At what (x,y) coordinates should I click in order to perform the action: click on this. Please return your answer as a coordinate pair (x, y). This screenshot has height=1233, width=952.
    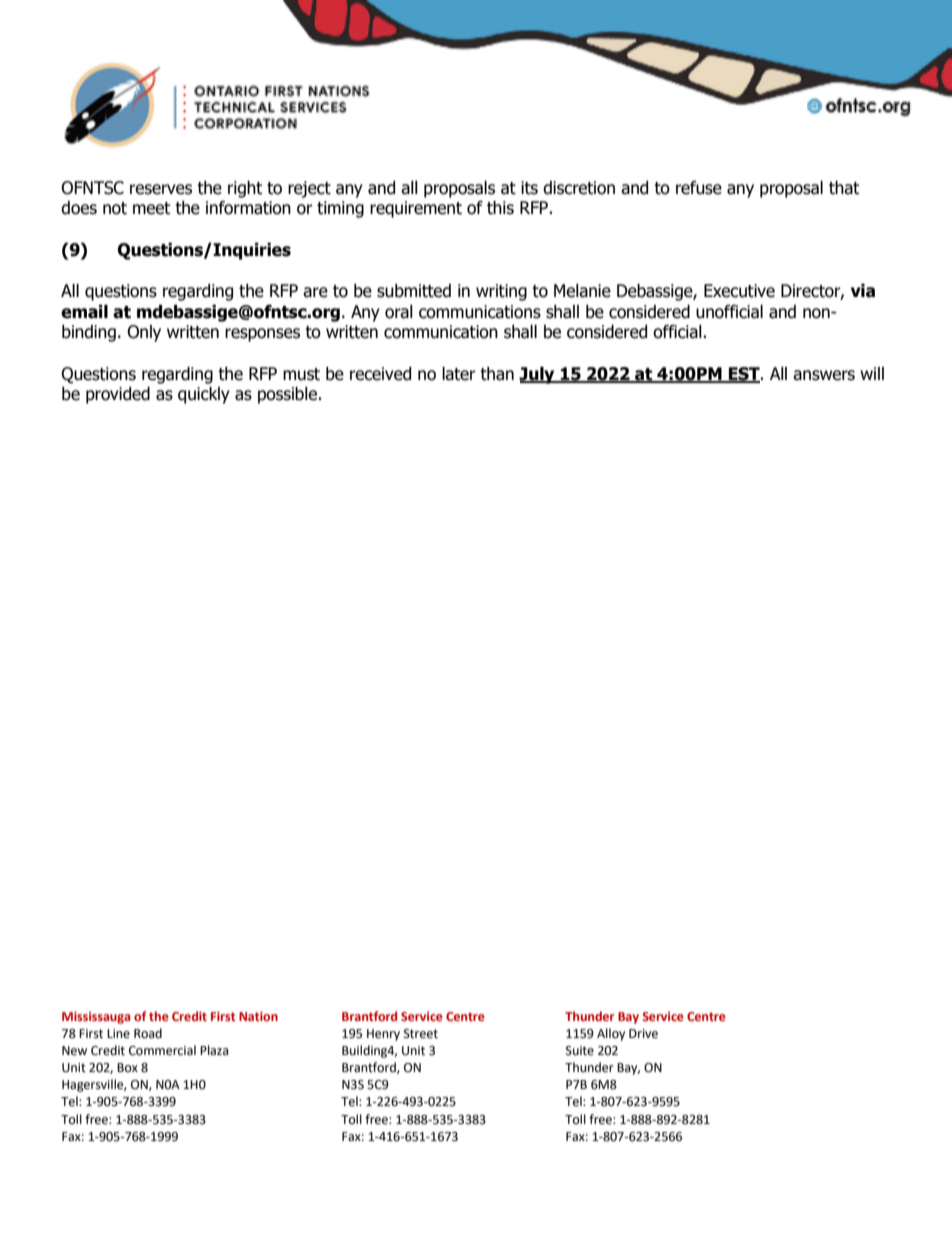
    Looking at the image, I should click on (500, 208).
